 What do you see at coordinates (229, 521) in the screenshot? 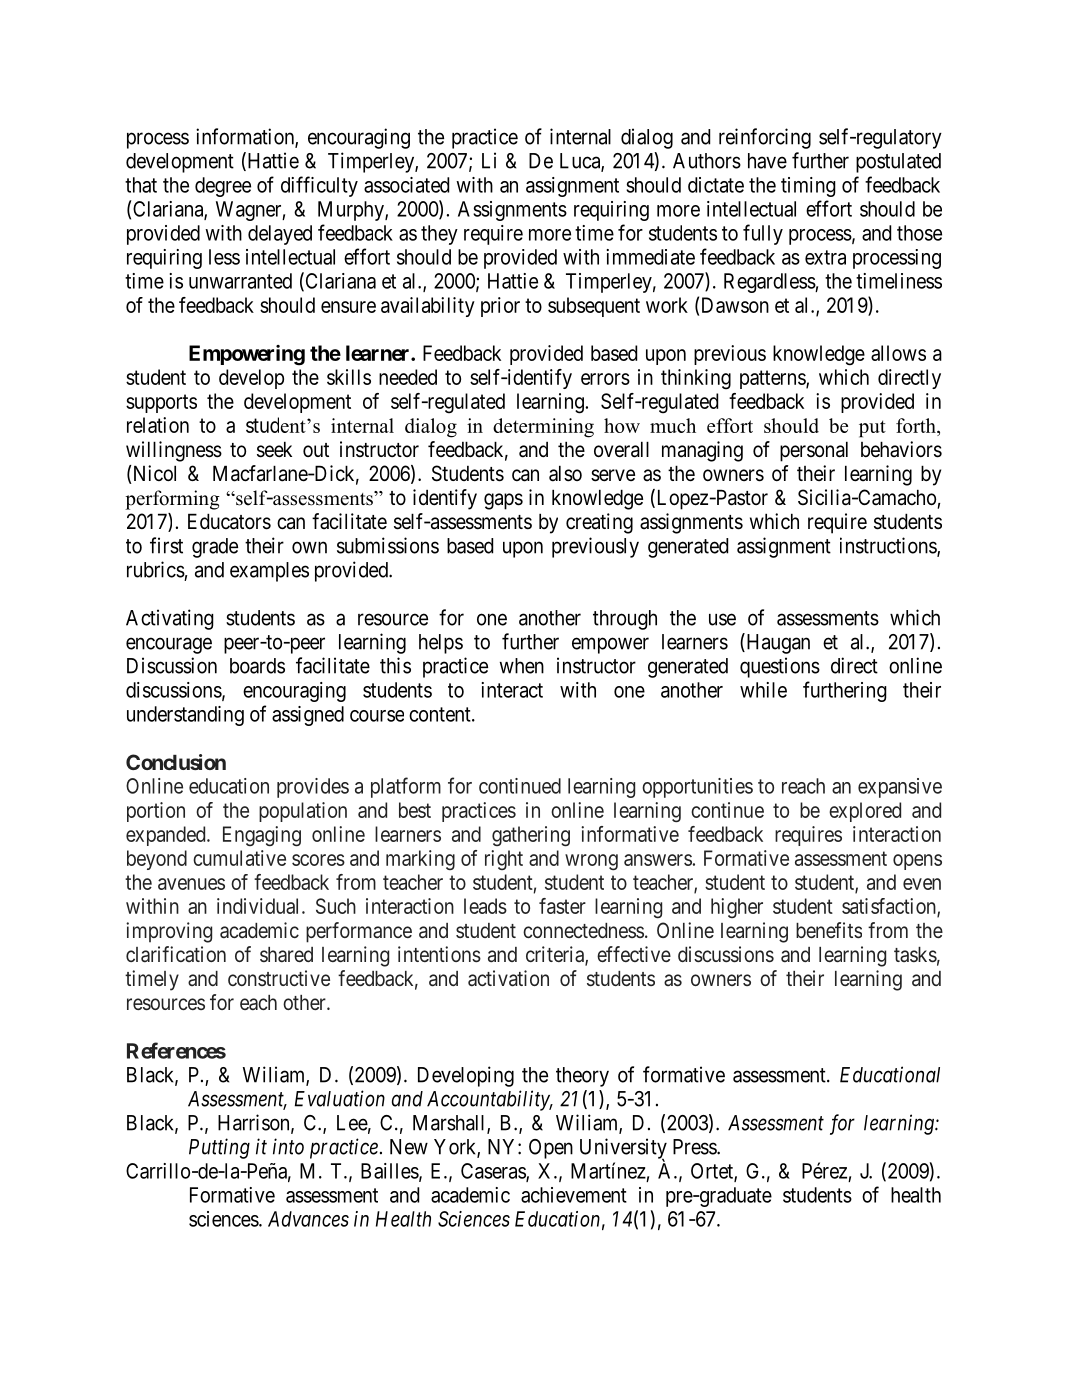
I see `Educators` at bounding box center [229, 521].
